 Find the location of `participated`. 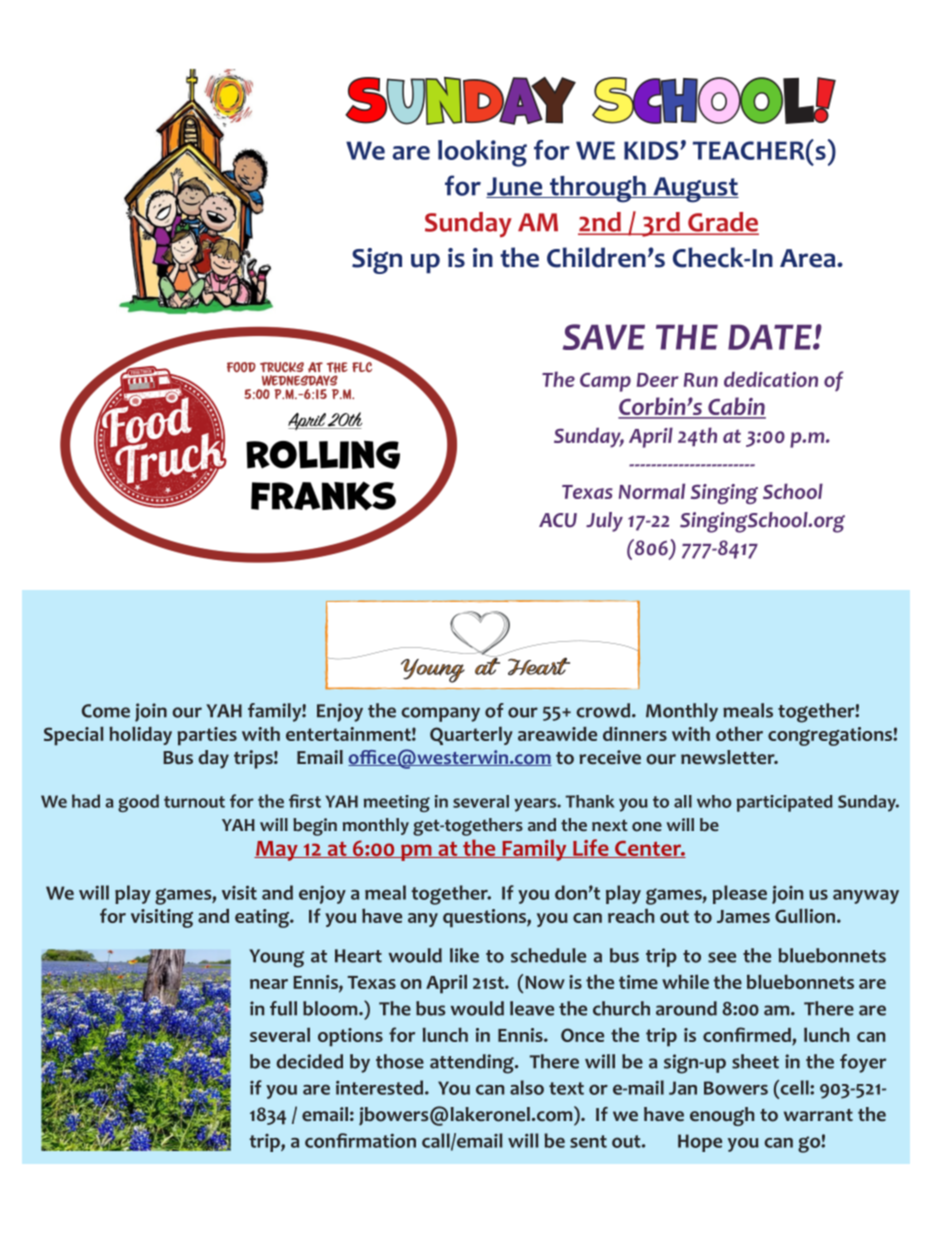

participated is located at coordinates (785, 803).
